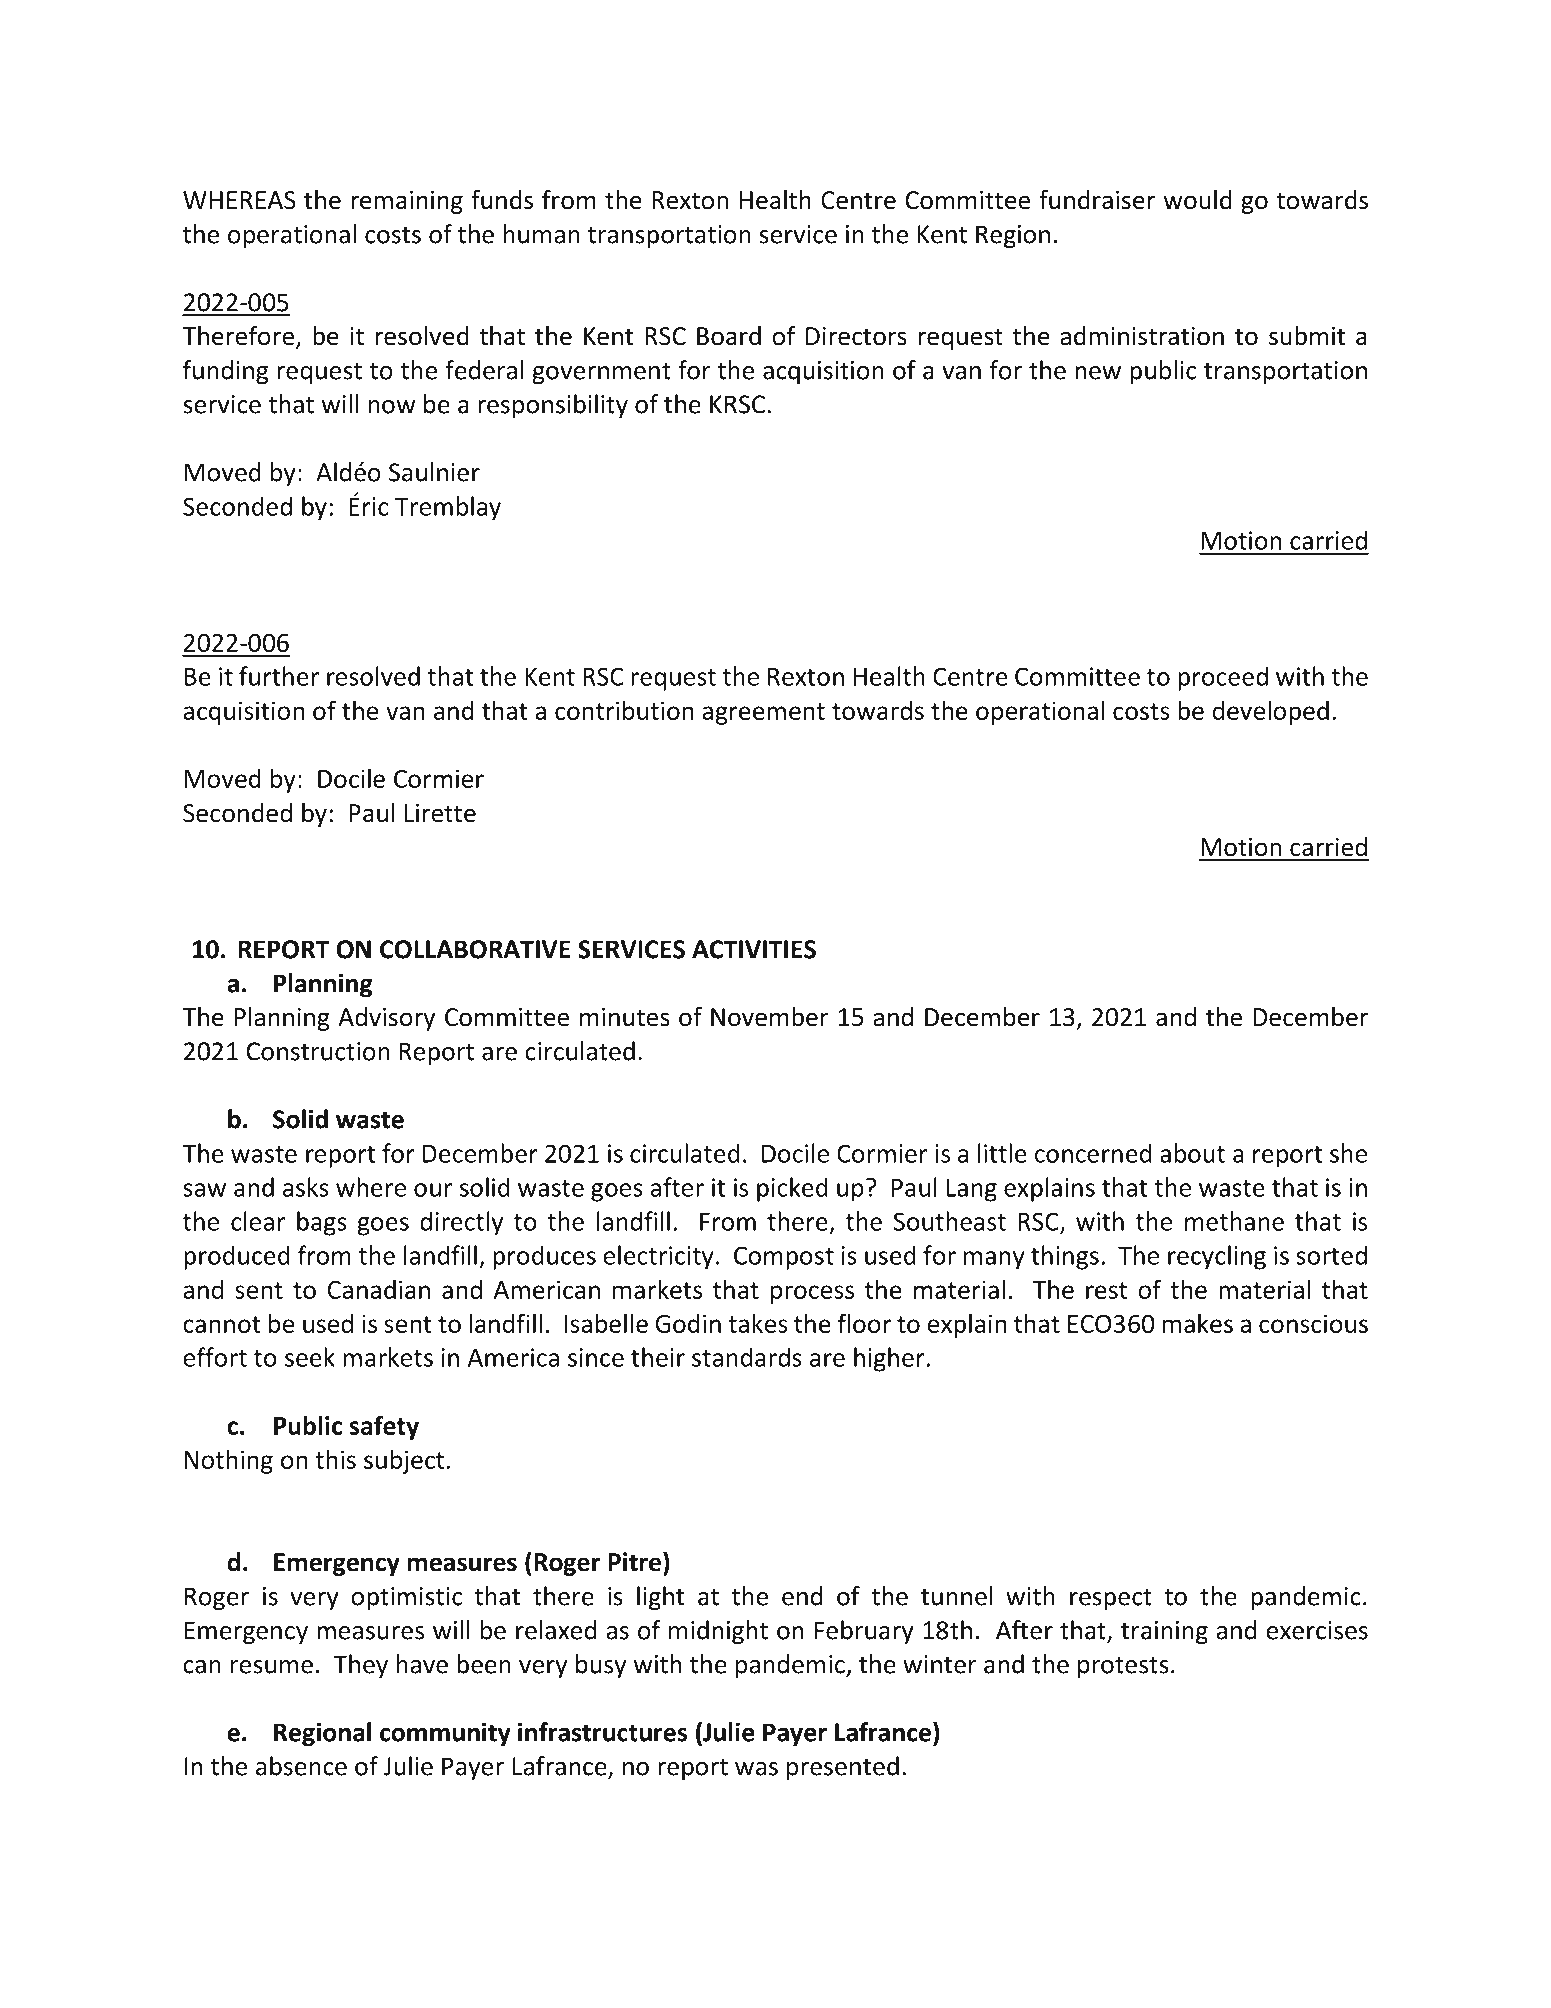 This image has height=2008, width=1551. Describe the element at coordinates (718, 1632) in the image. I see `midnight` at that location.
